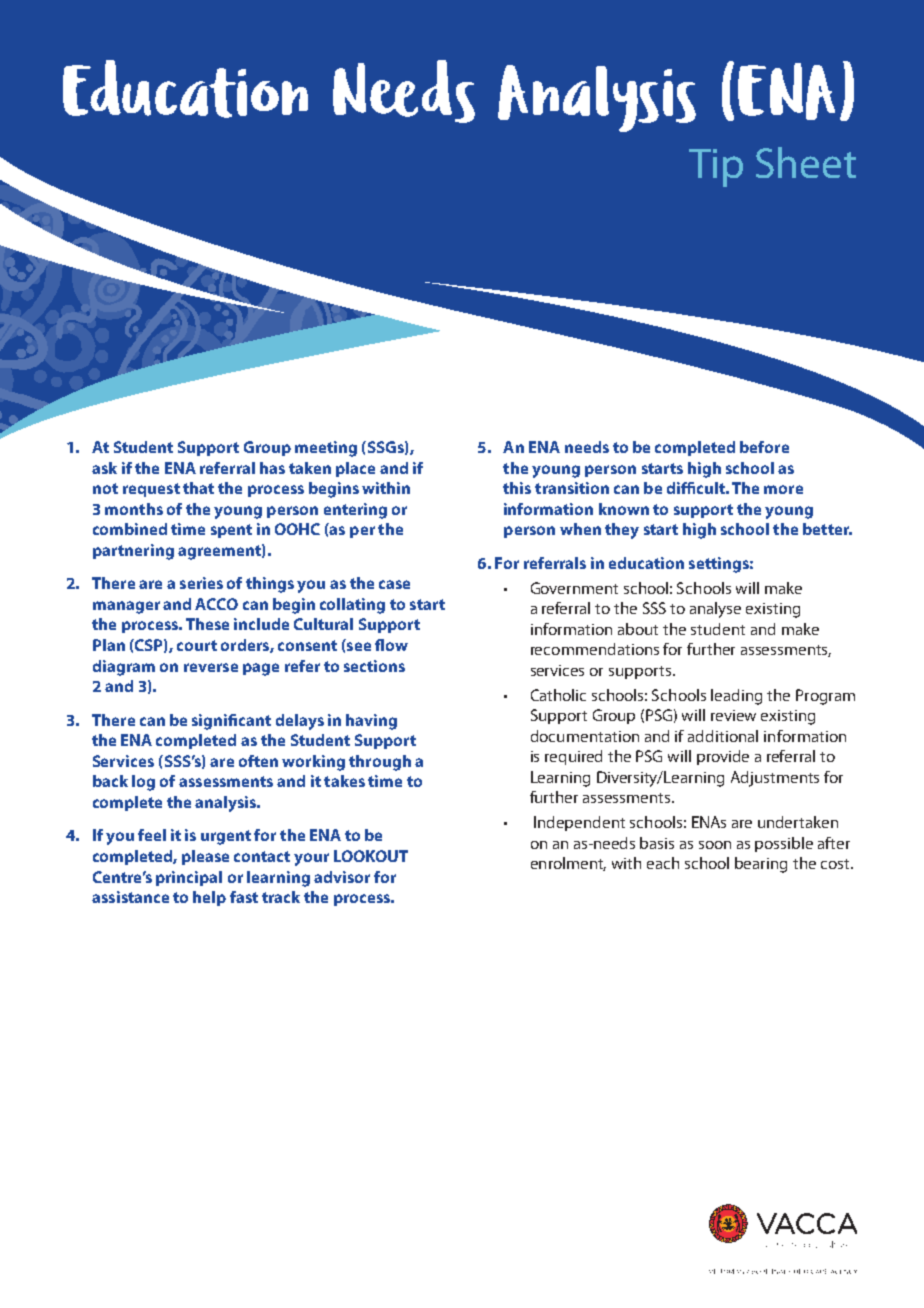 This page has height=1308, width=924. What do you see at coordinates (723, 736) in the page?
I see `additional` at bounding box center [723, 736].
